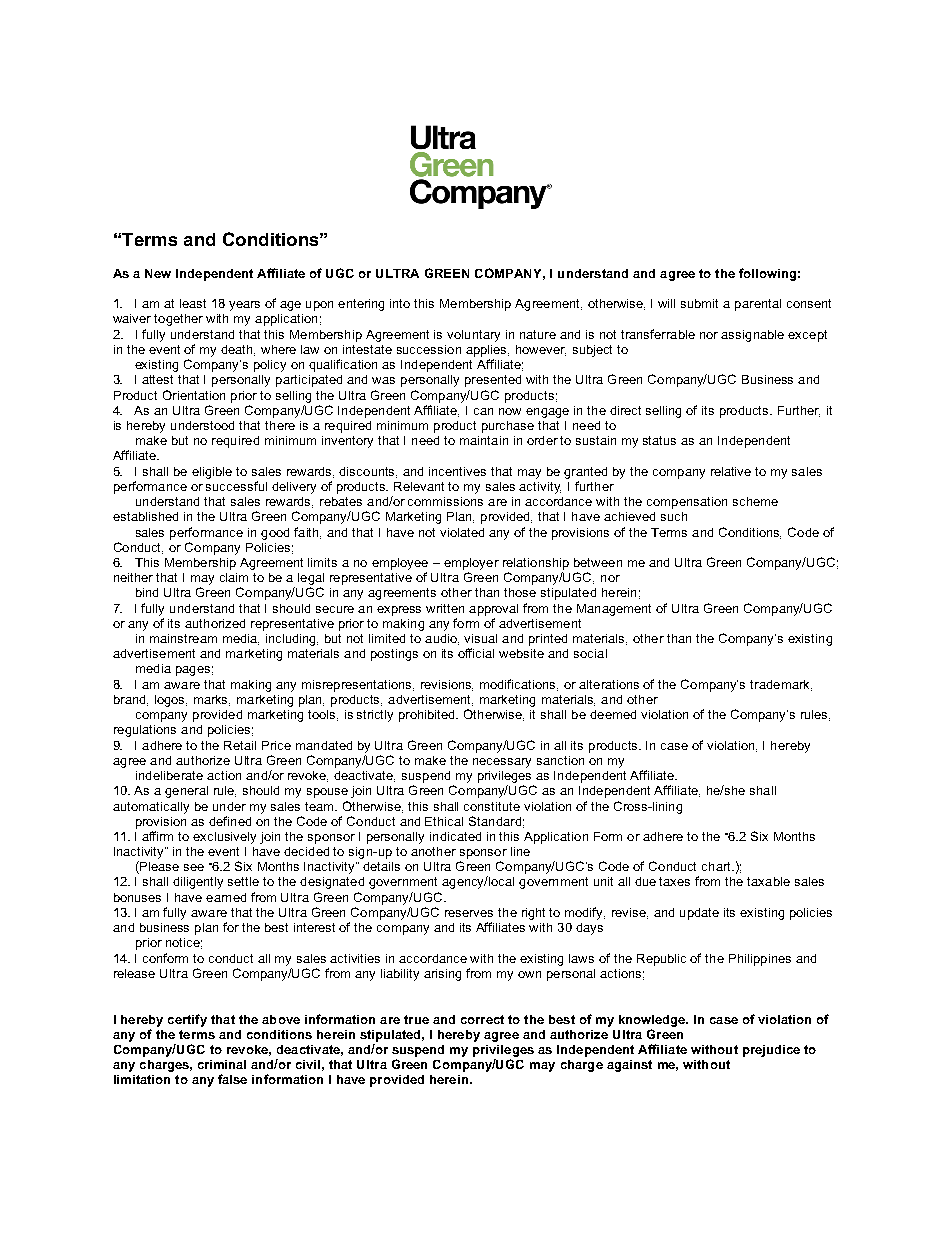 The width and height of the image is (952, 1233). Describe the element at coordinates (699, 303) in the image. I see `submit` at that location.
